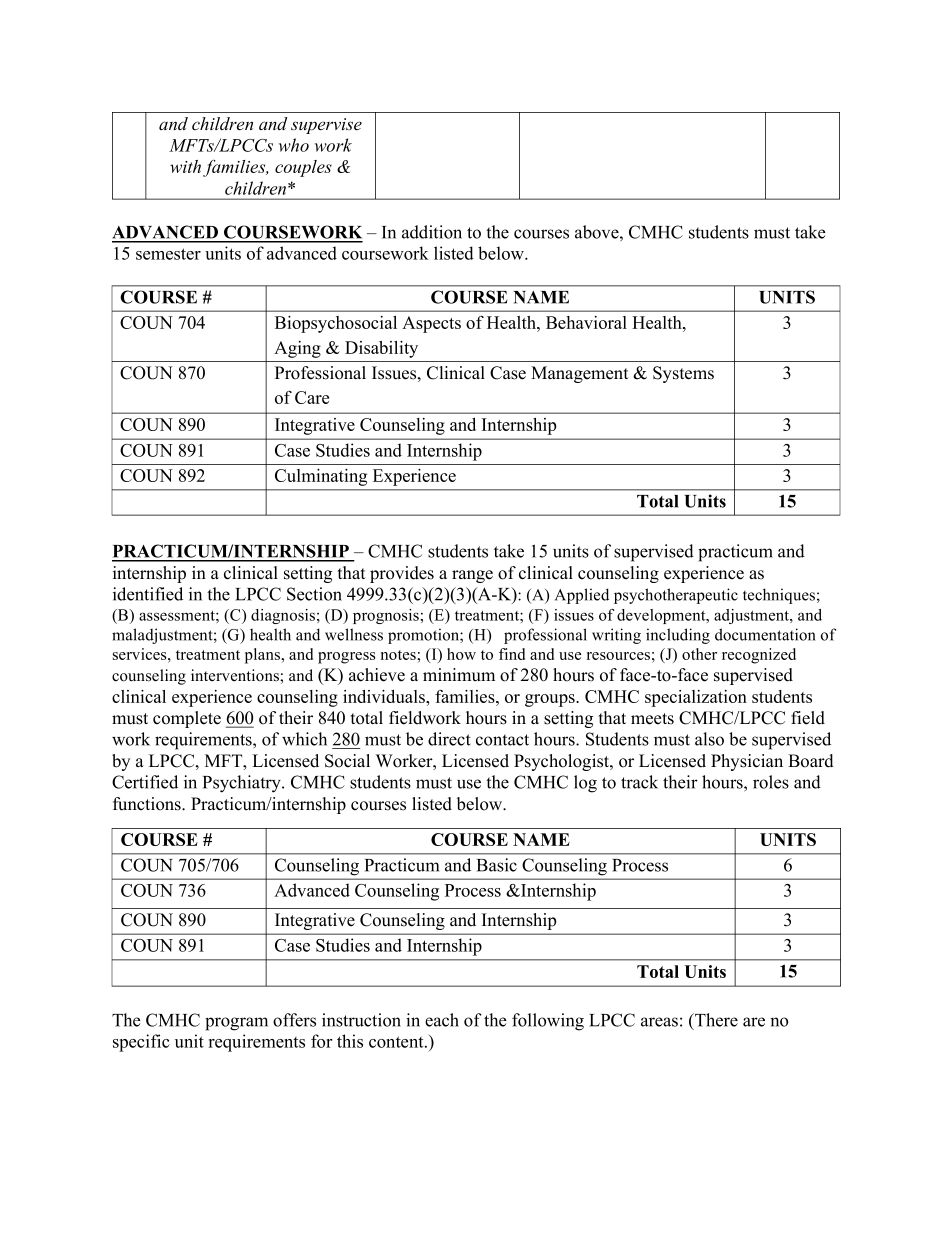  I want to click on with, so click(187, 168).
